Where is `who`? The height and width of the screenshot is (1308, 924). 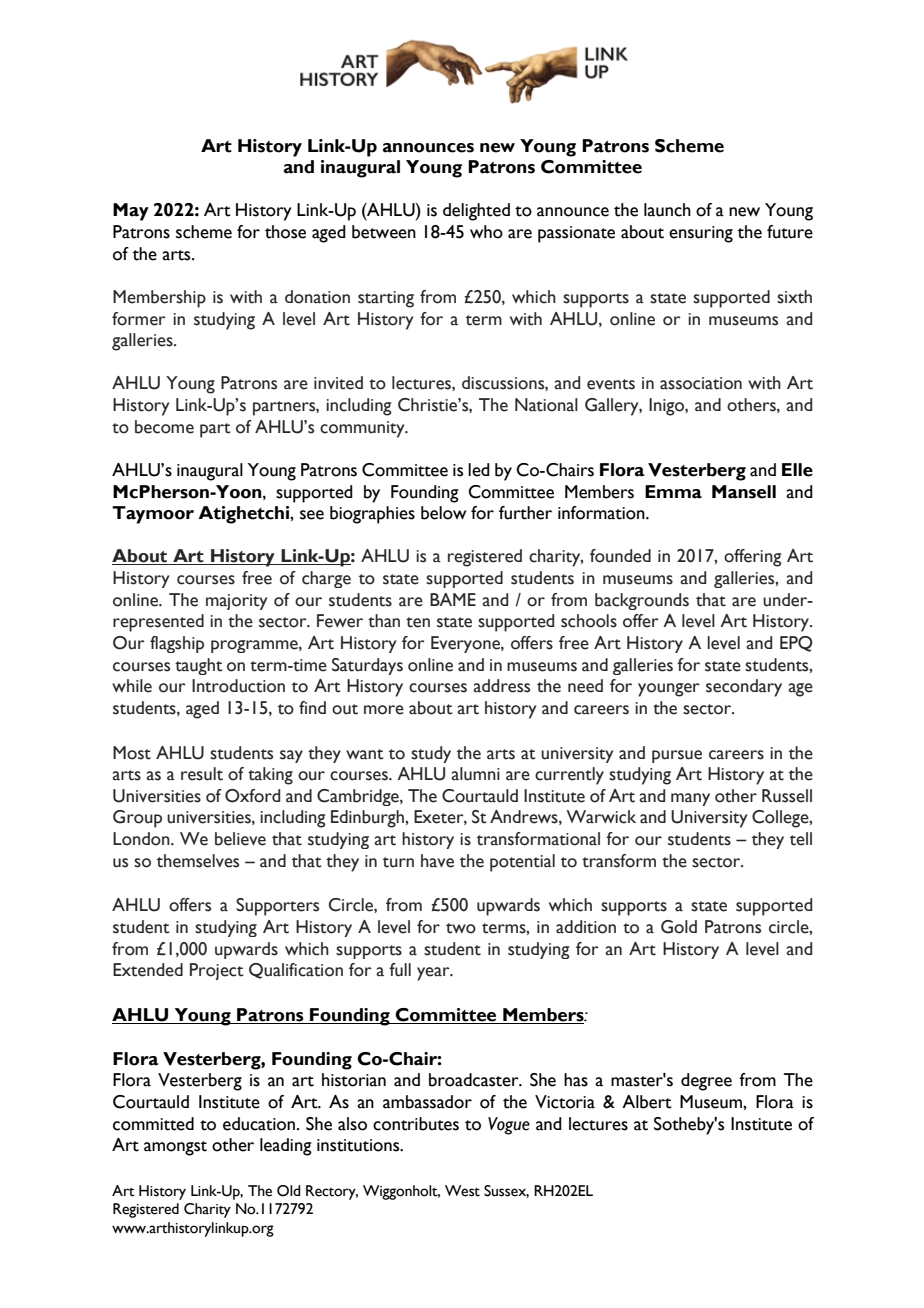 who is located at coordinates (486, 232).
